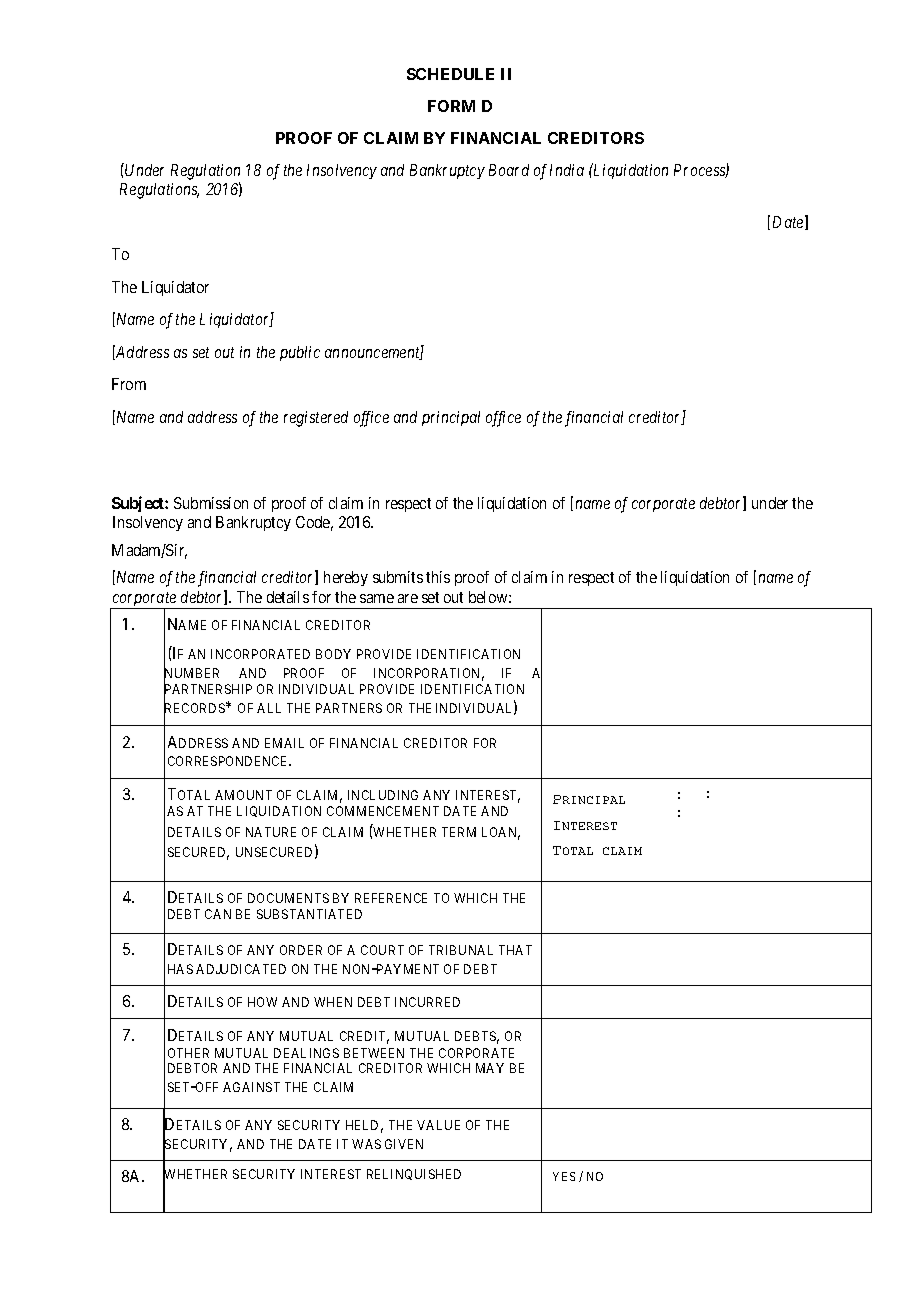  What do you see at coordinates (438, 577) in the document?
I see `this` at bounding box center [438, 577].
